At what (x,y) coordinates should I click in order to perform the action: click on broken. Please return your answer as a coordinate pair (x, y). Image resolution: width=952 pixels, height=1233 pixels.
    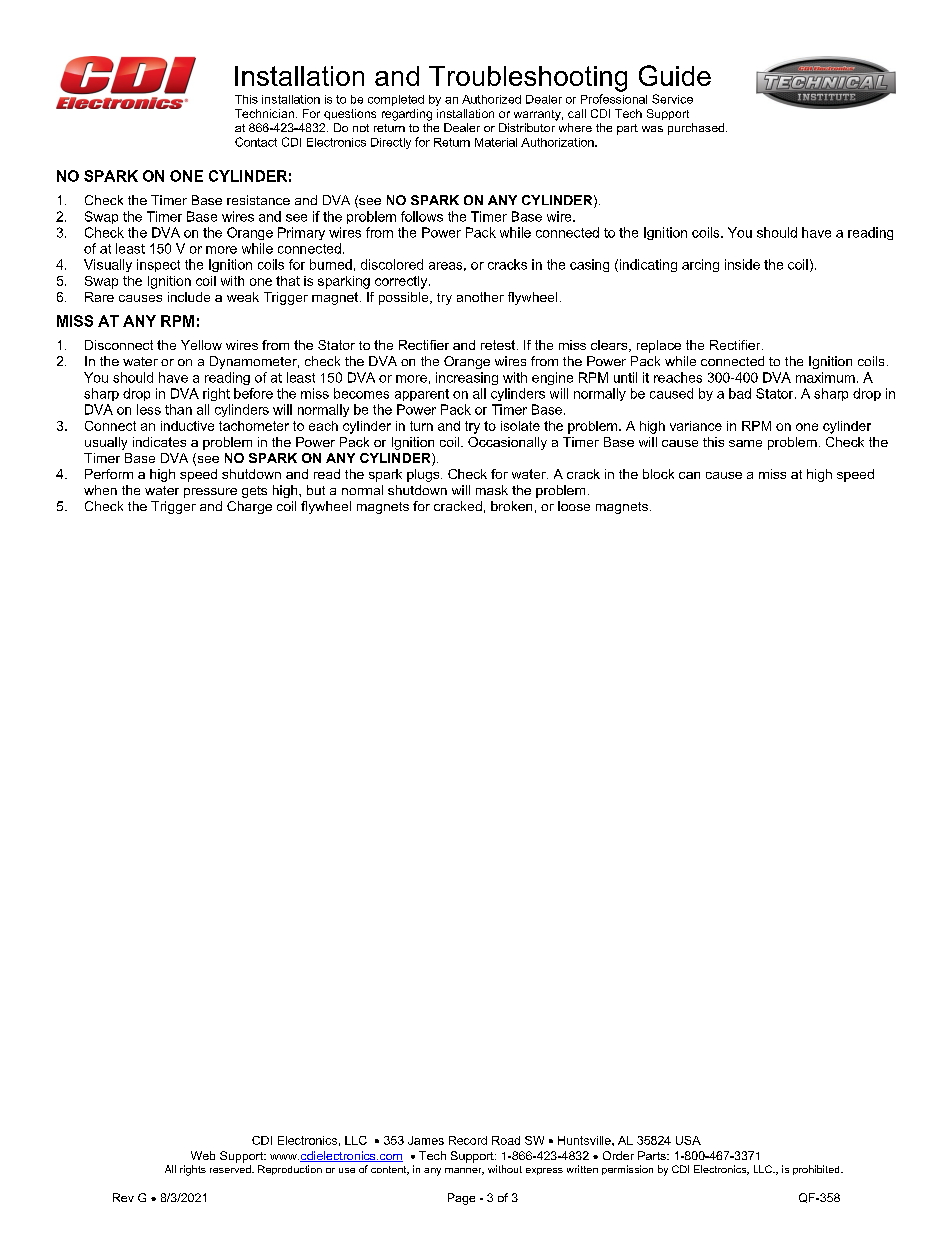
    Looking at the image, I should click on (511, 506).
